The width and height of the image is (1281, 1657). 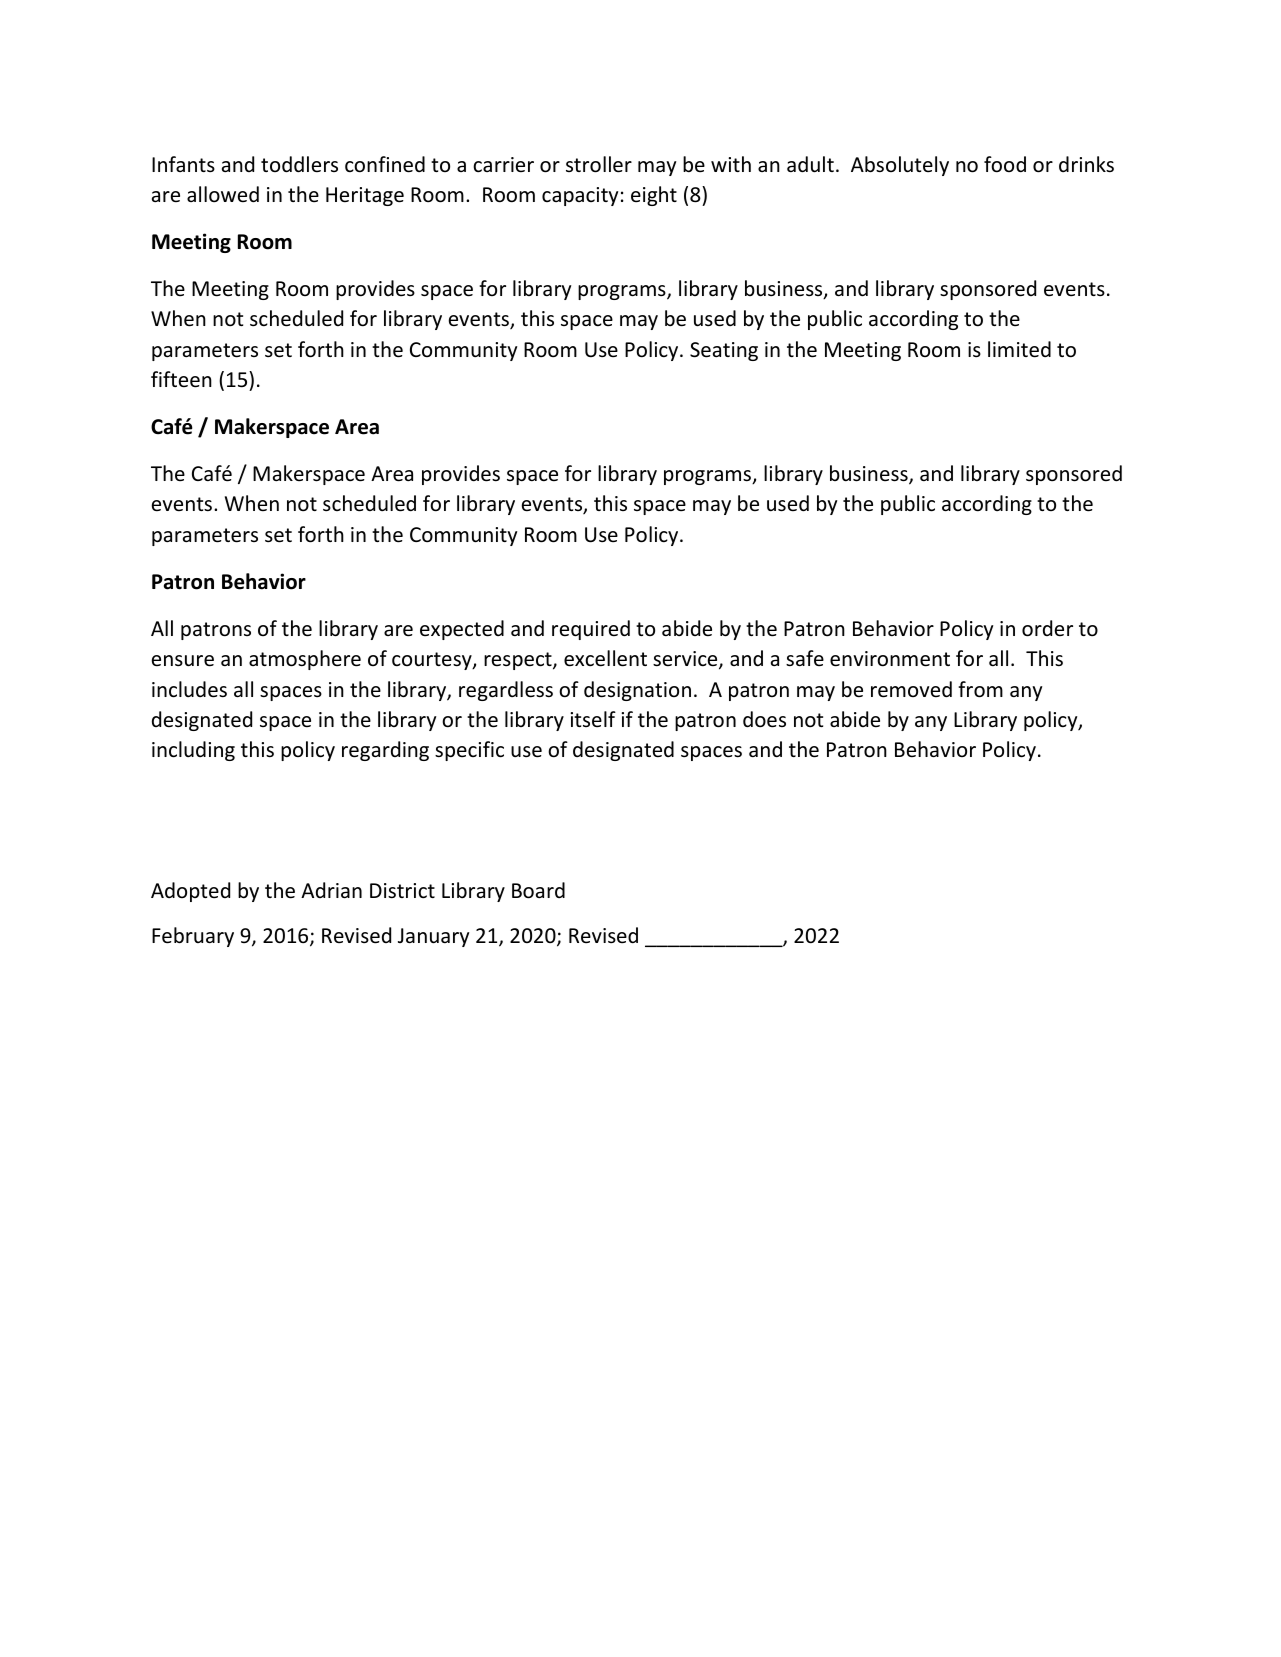 What do you see at coordinates (299, 164) in the image?
I see `toddlers` at bounding box center [299, 164].
